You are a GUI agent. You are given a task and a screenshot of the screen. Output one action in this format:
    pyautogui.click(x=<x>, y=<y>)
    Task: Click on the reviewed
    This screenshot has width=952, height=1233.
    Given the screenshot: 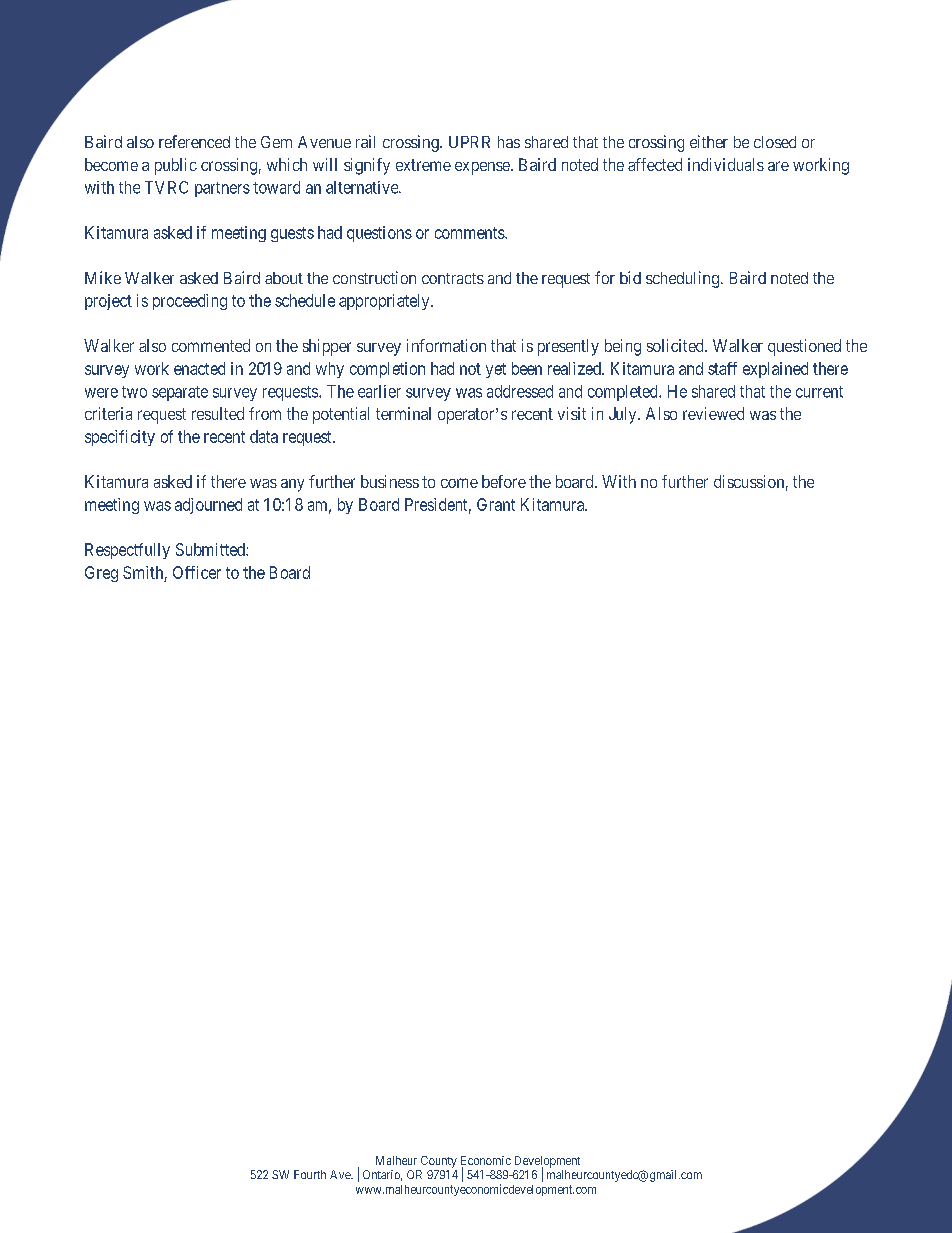 What is the action you would take?
    pyautogui.click(x=713, y=413)
